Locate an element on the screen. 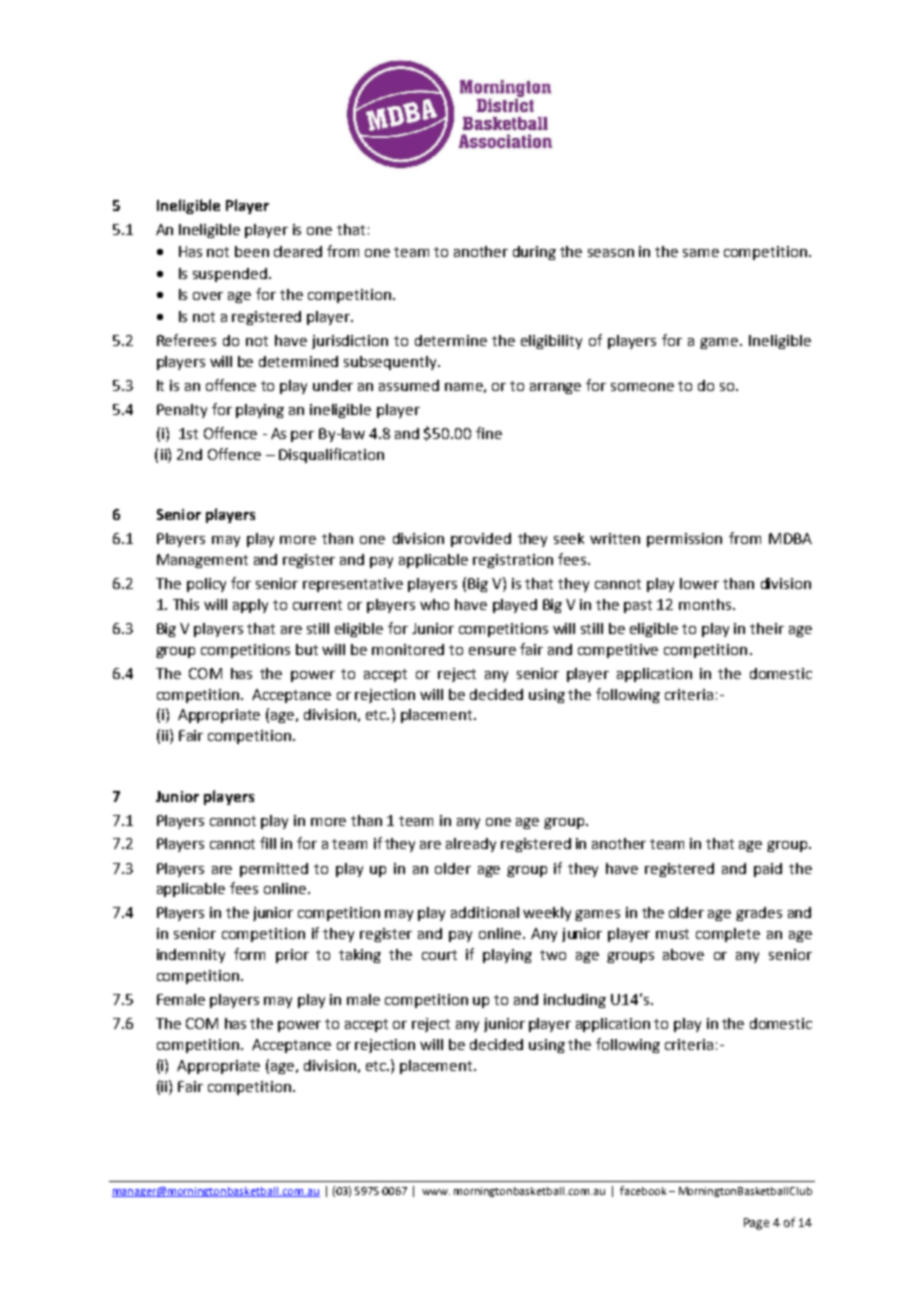  permitted is located at coordinates (274, 870).
